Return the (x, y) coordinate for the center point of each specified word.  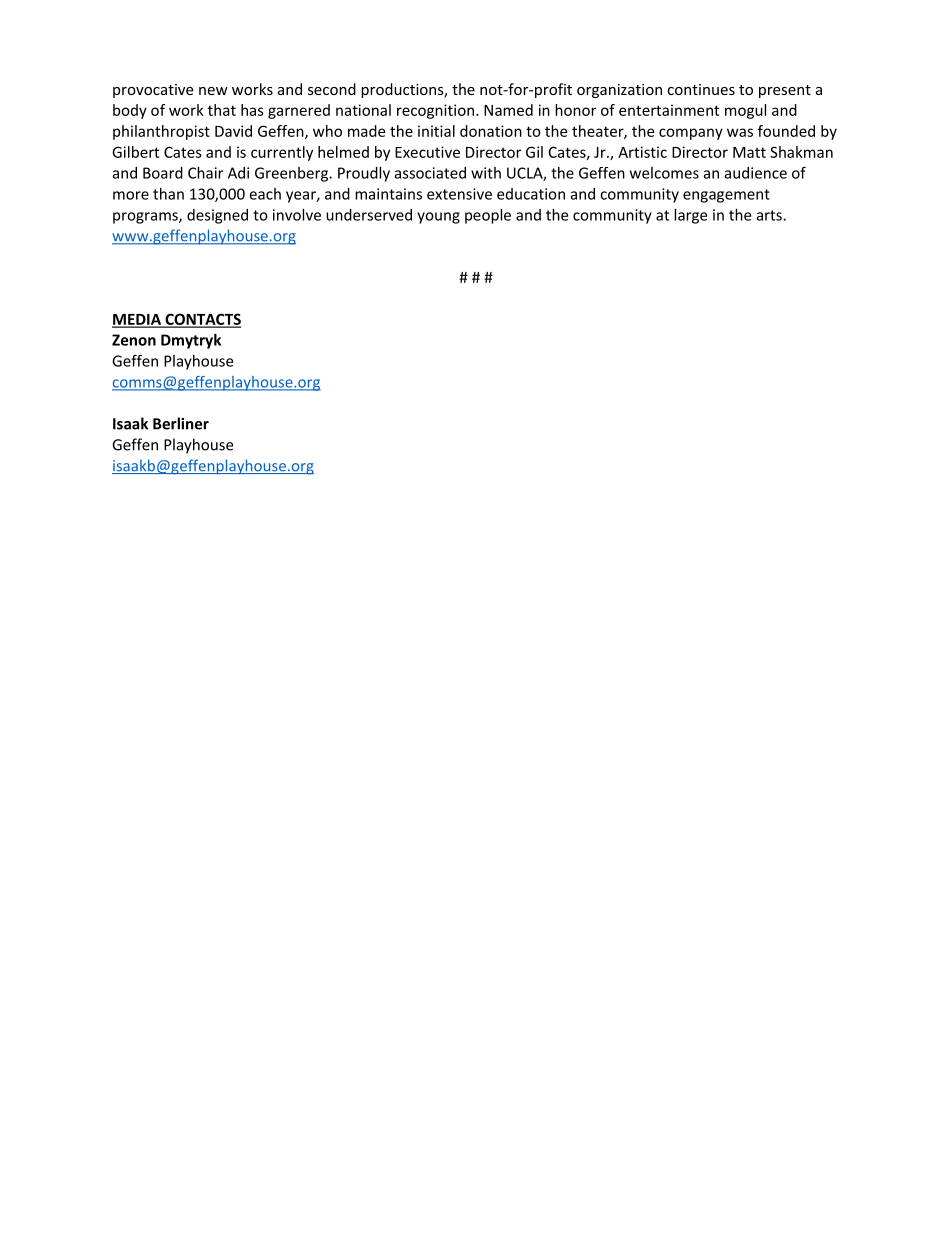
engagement (726, 196)
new (213, 91)
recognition (435, 111)
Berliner (181, 423)
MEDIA (137, 320)
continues (701, 89)
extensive (459, 194)
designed (217, 216)
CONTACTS (202, 320)
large (690, 216)
